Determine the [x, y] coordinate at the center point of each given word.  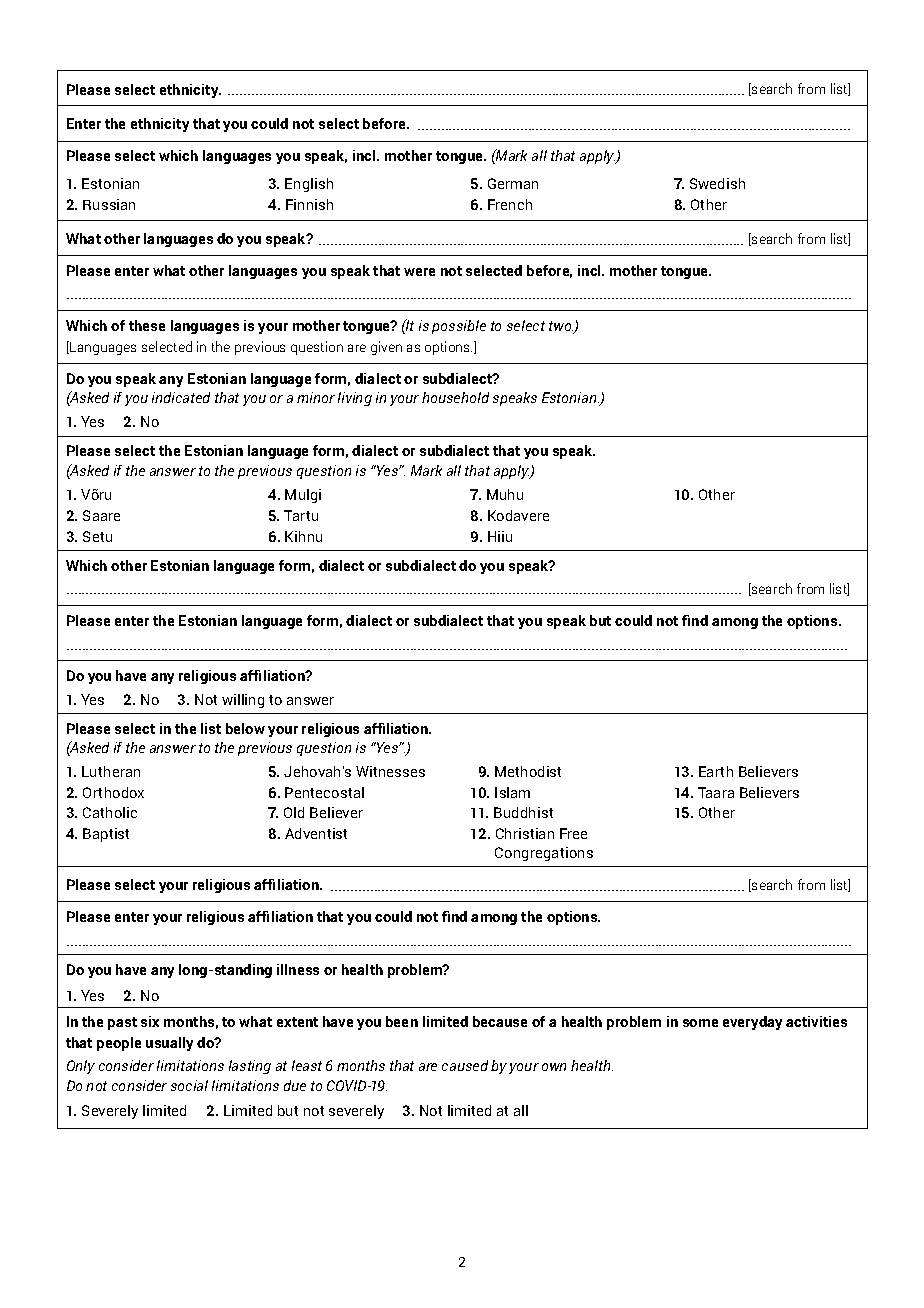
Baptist [106, 835]
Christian [525, 833]
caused [465, 1065]
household [455, 397]
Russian [109, 204]
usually [169, 1044]
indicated [181, 397]
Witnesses [390, 771]
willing [243, 701]
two [561, 327]
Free [573, 833]
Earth [716, 771]
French [510, 204]
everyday [752, 1023]
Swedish [717, 183]
